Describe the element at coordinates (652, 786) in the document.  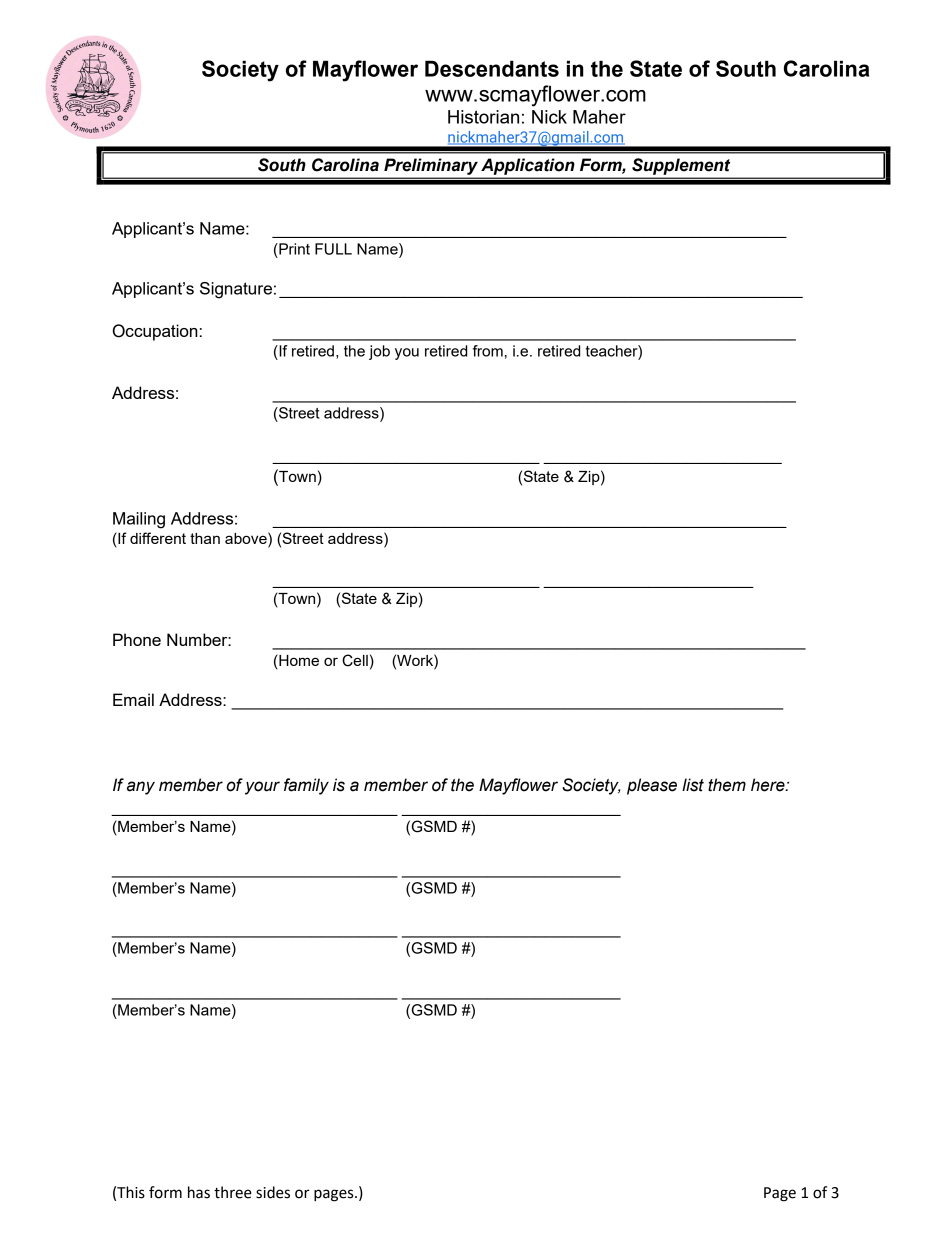
I see `please` at that location.
